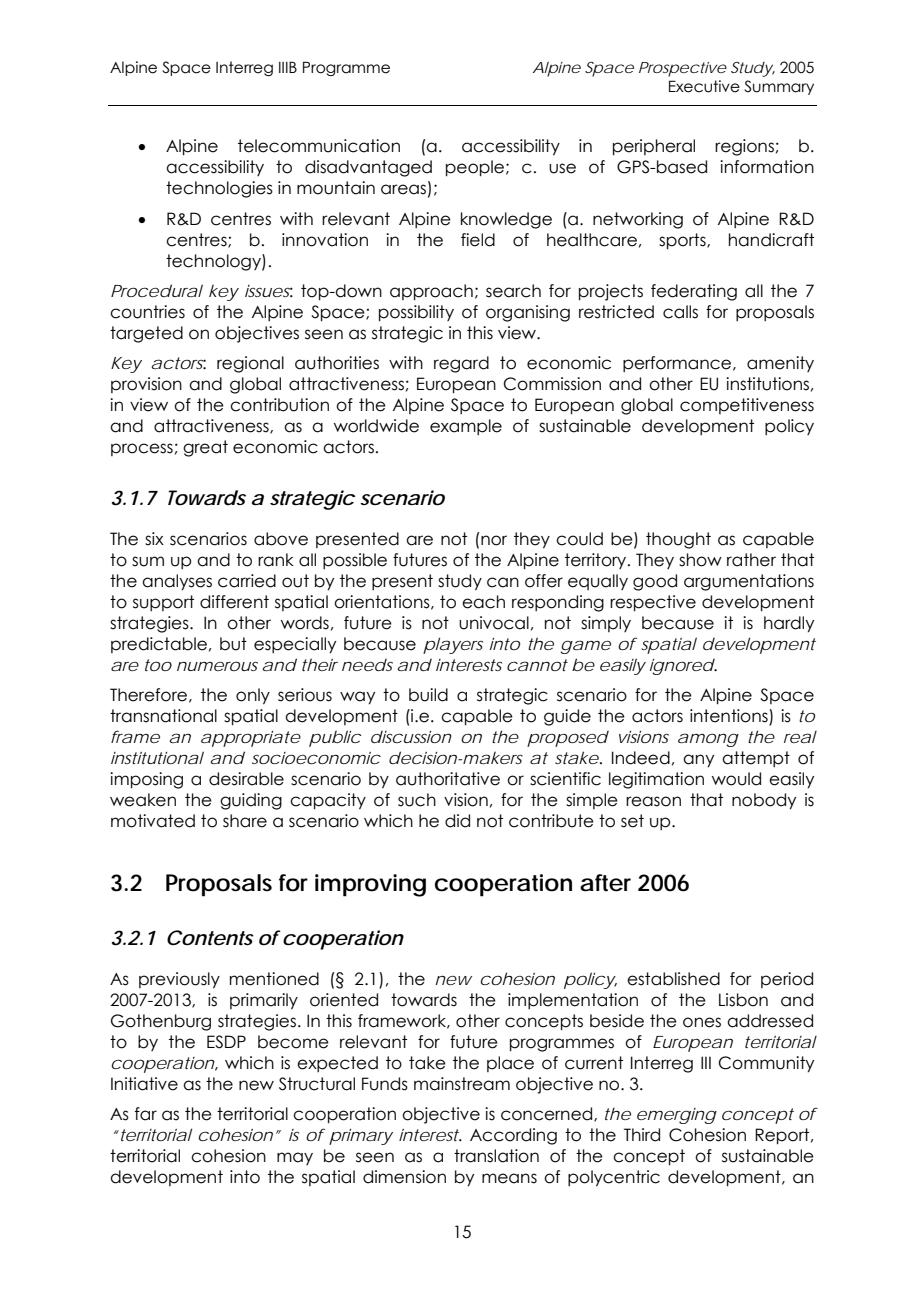 This page has width=924, height=1308. What do you see at coordinates (205, 448) in the page?
I see `great` at bounding box center [205, 448].
